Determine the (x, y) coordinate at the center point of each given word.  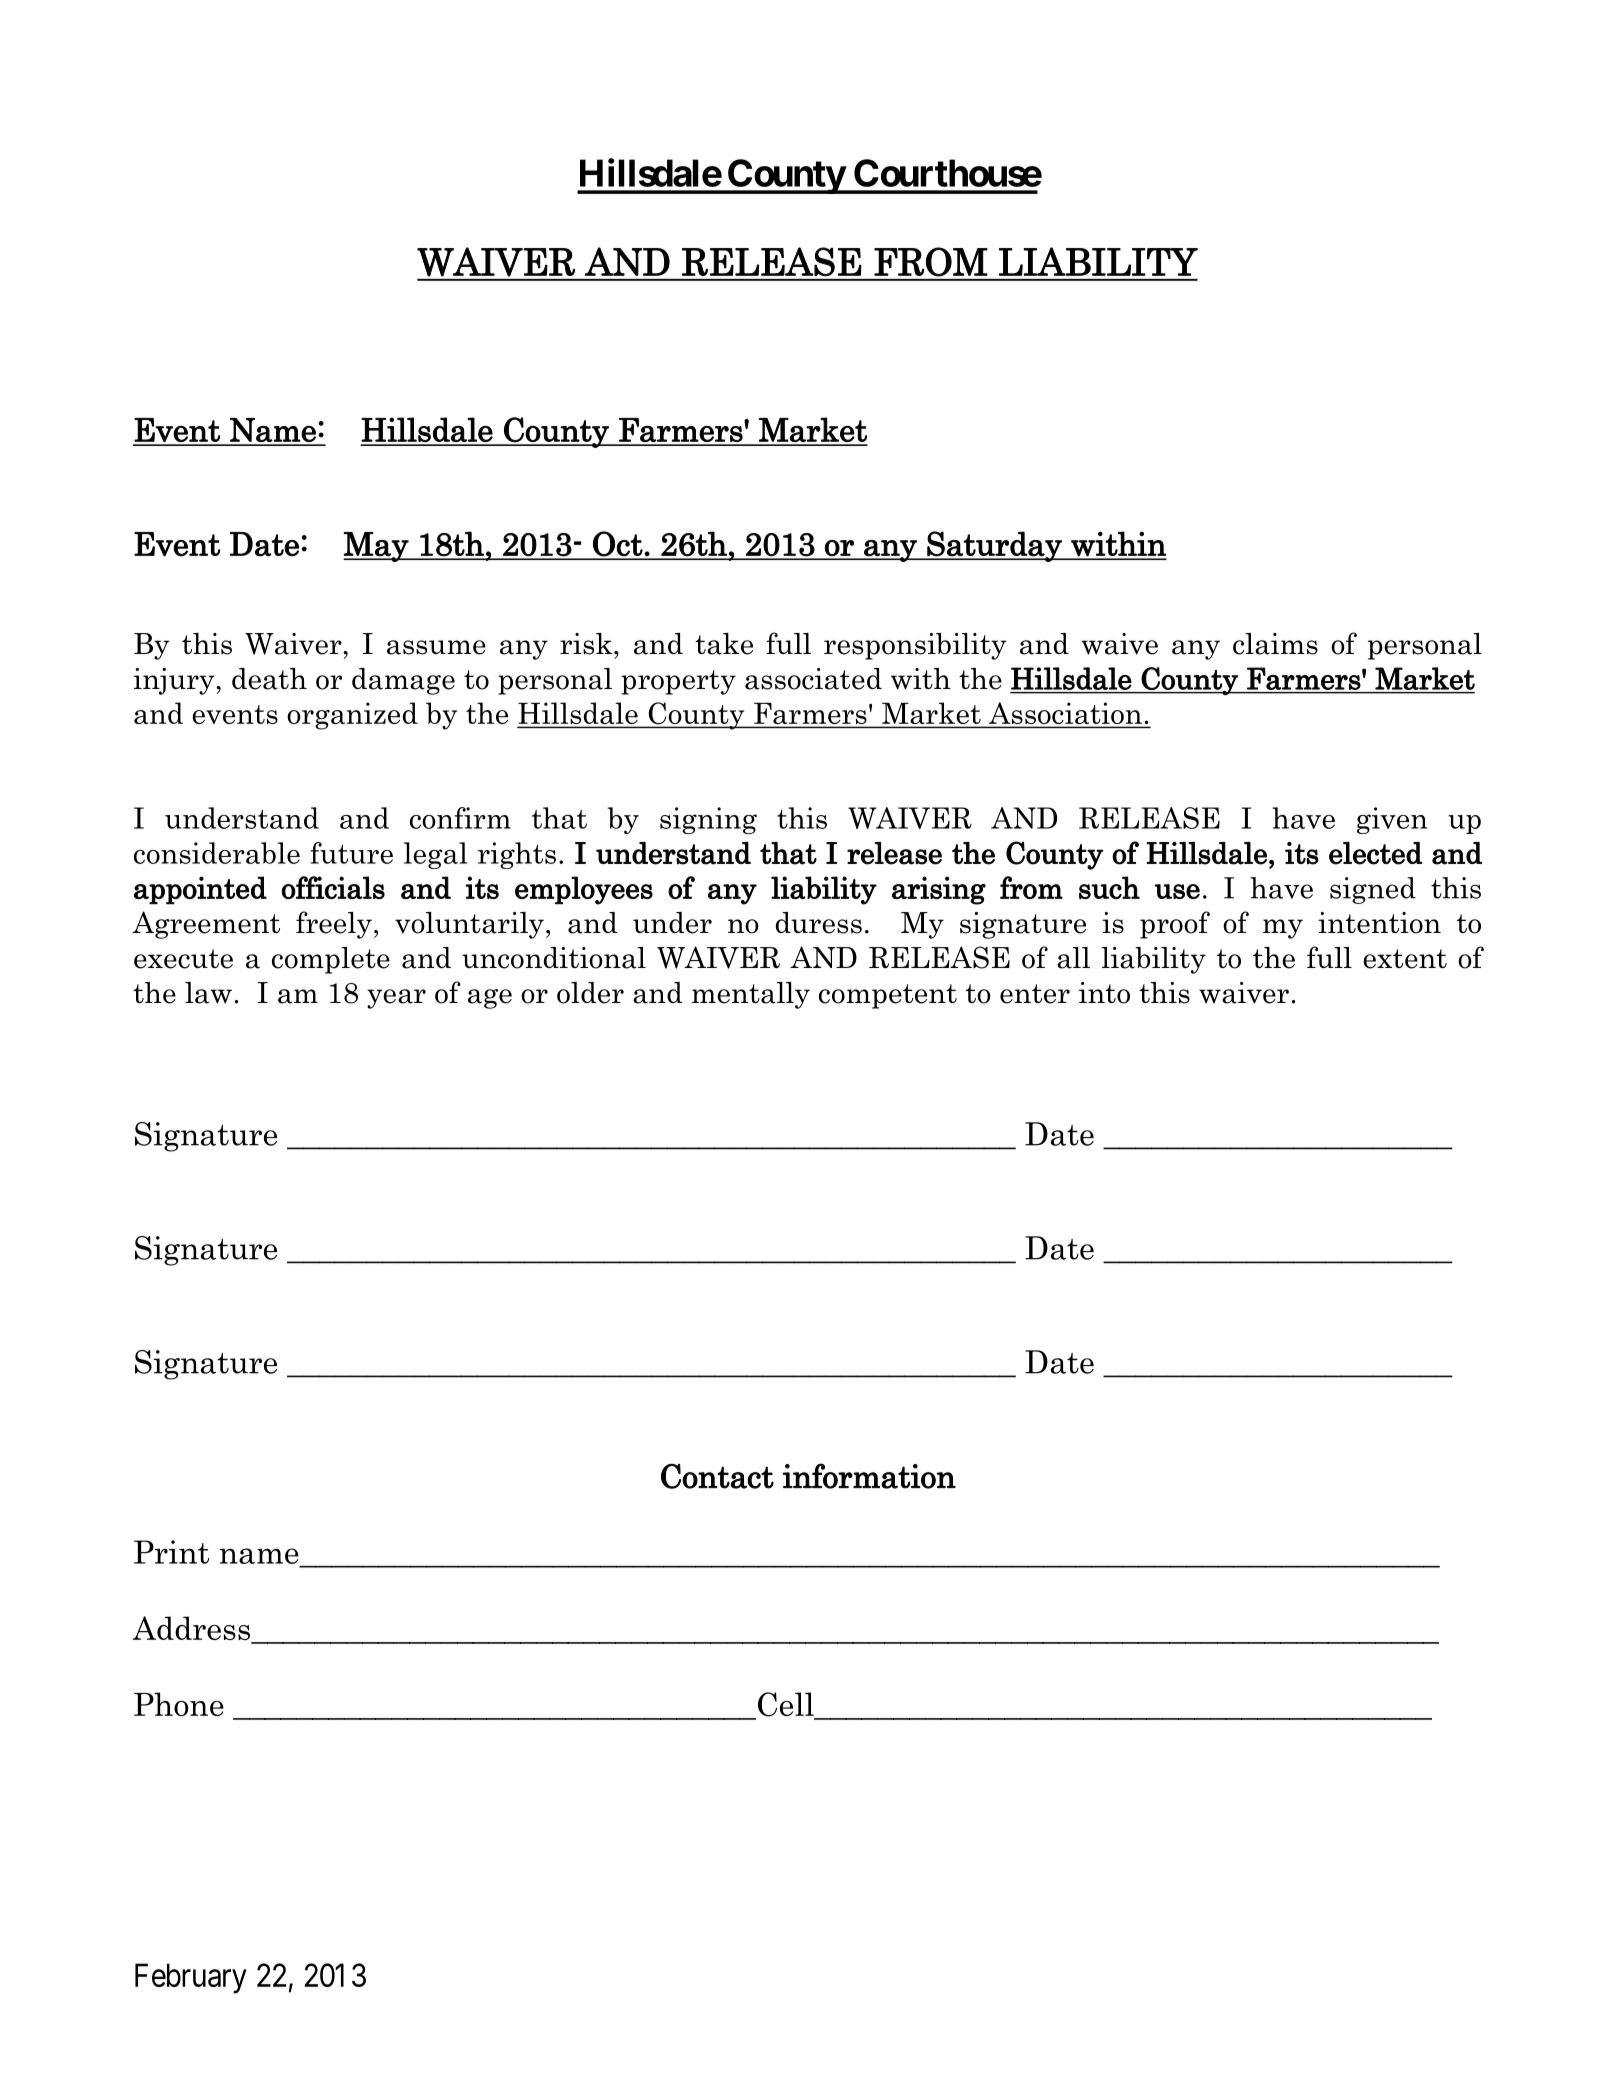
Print (171, 1552)
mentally (751, 995)
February (191, 1978)
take (724, 644)
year (396, 999)
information (869, 1476)
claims (1275, 644)
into (1104, 993)
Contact (717, 1476)
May (377, 547)
